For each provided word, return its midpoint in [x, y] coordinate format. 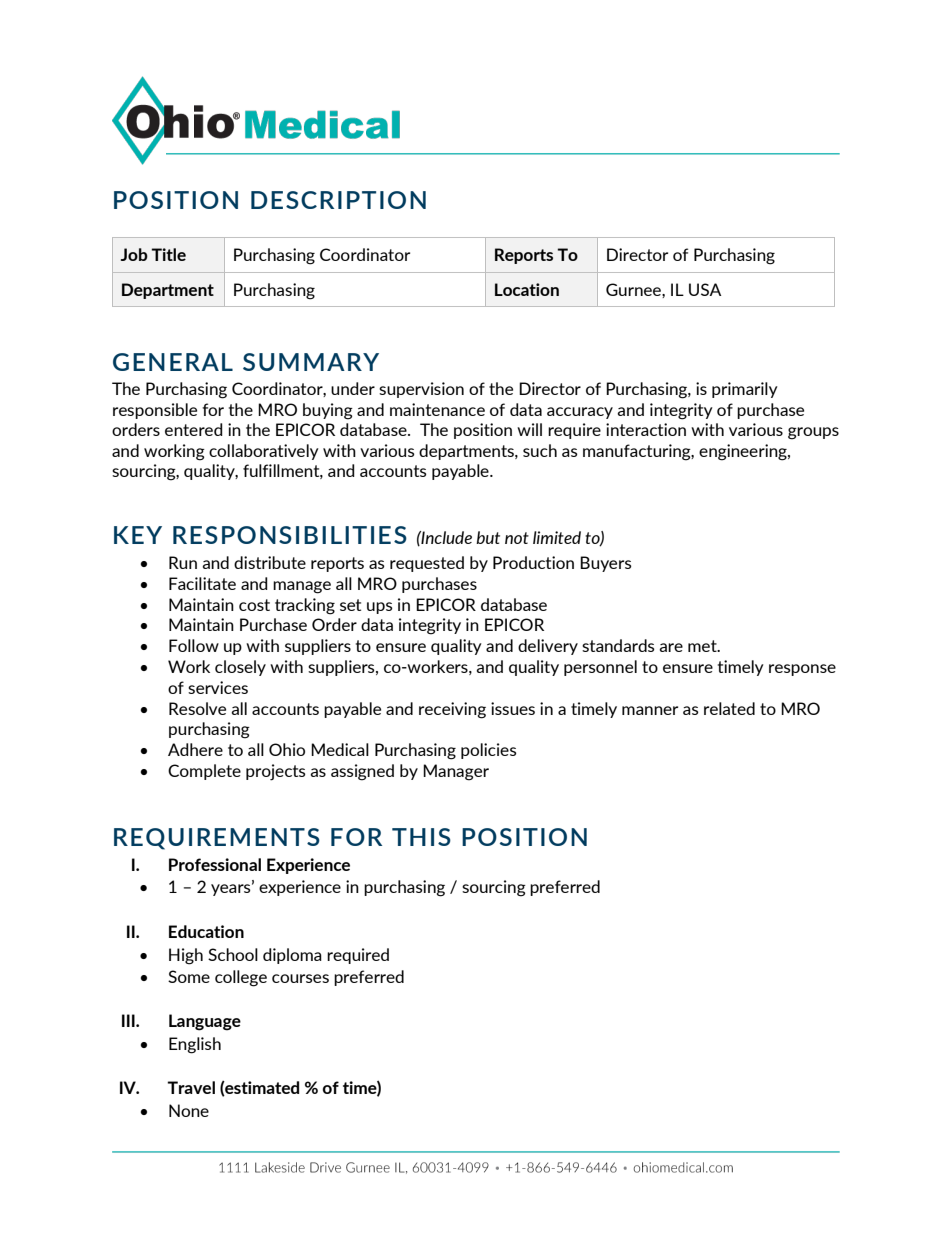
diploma [292, 956]
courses [300, 978]
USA [705, 289]
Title [168, 254]
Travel [191, 1087]
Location [527, 289]
